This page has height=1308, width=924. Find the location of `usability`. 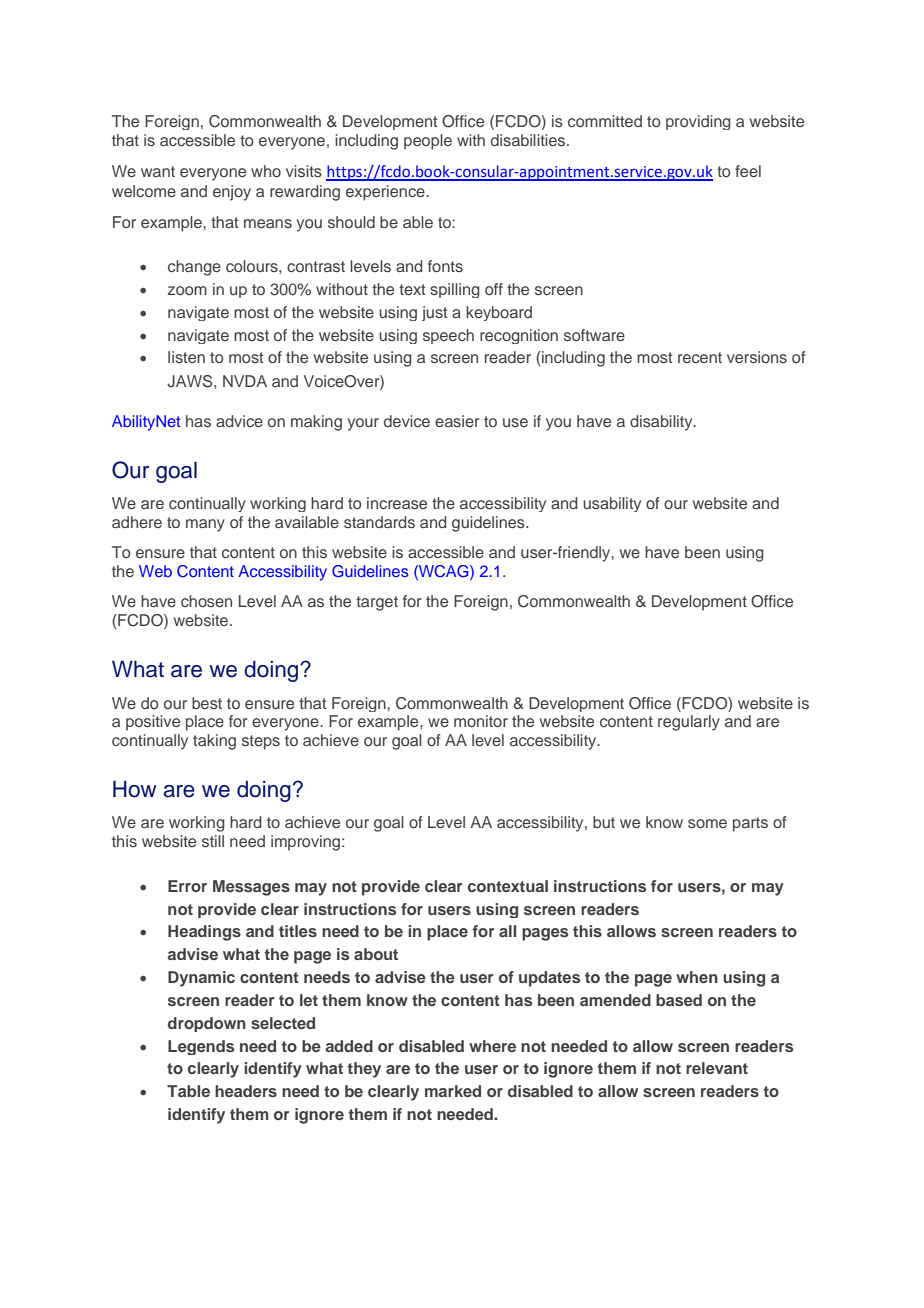

usability is located at coordinates (612, 504).
